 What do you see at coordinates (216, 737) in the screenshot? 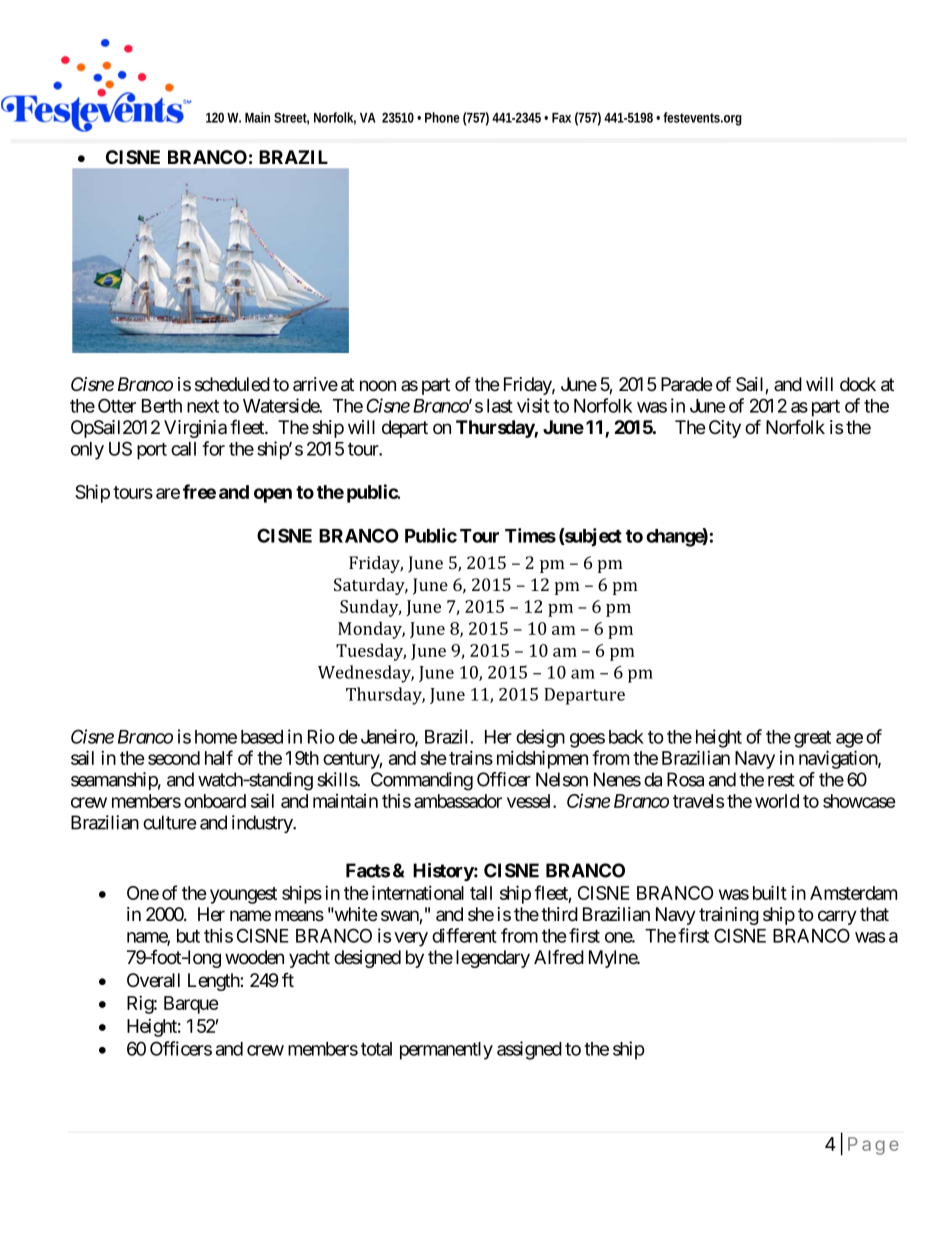
I see `home` at bounding box center [216, 737].
